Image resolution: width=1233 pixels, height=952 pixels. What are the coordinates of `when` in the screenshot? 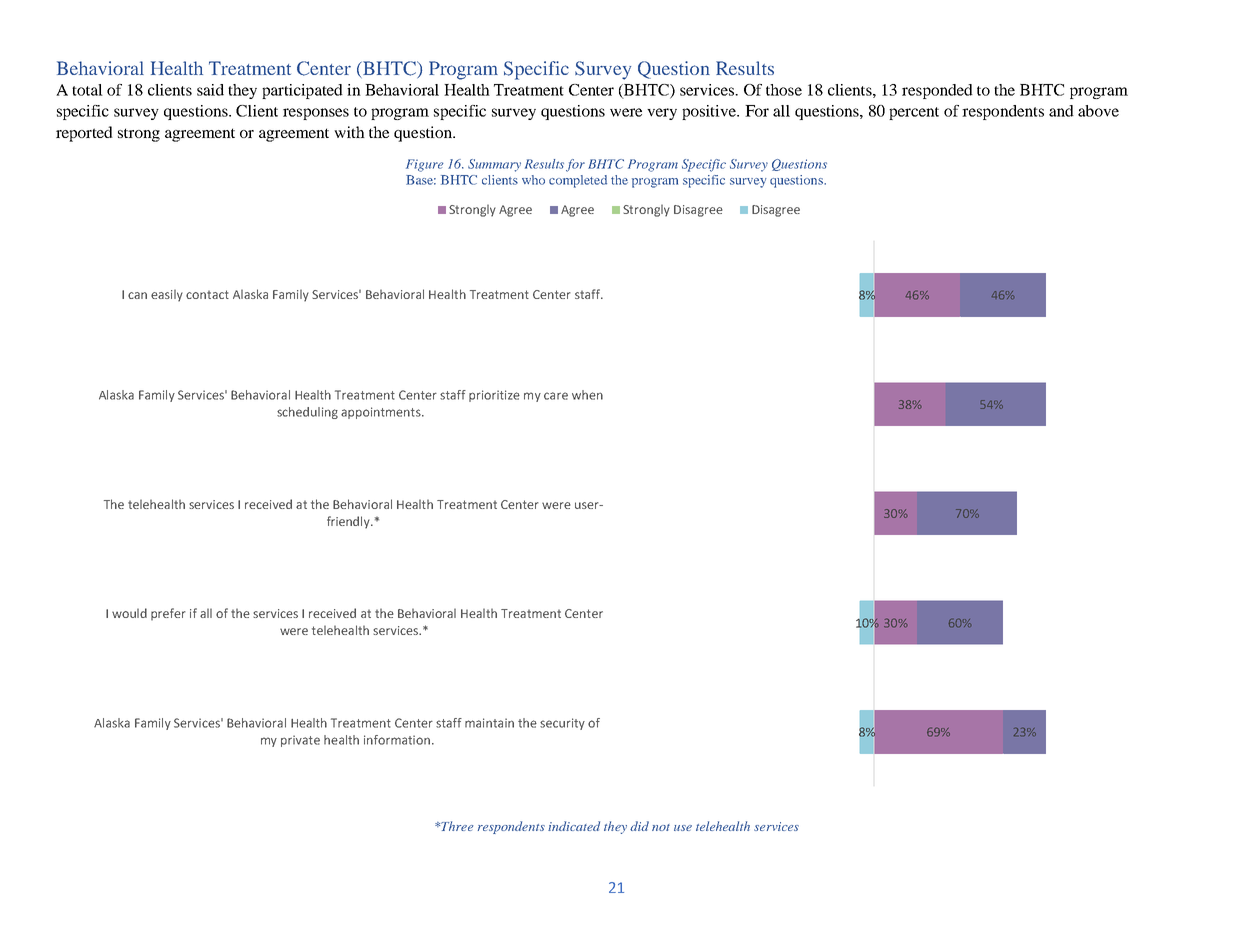 It's located at (587, 395).
